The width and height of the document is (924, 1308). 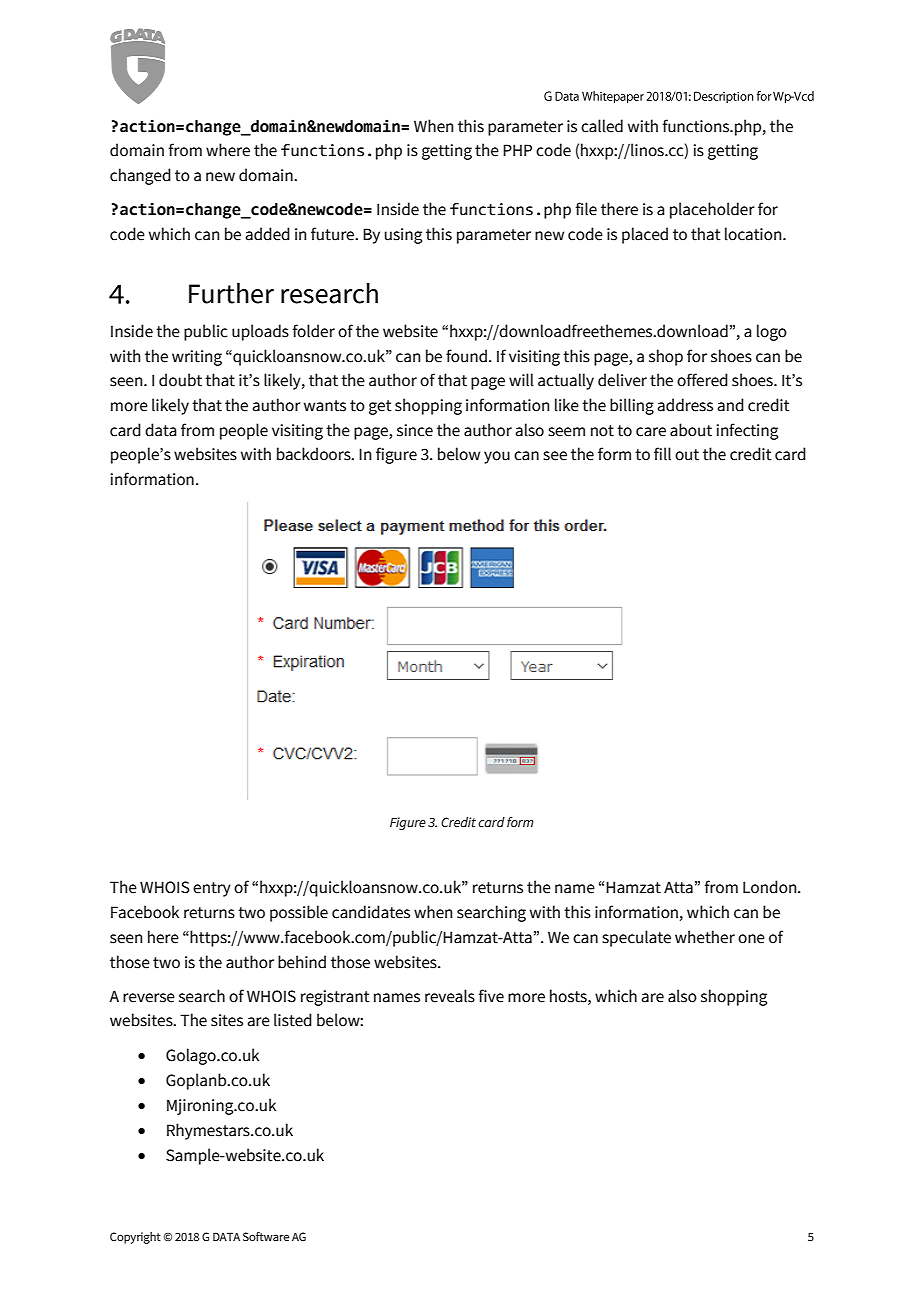 What do you see at coordinates (450, 996) in the document?
I see `reveals` at bounding box center [450, 996].
